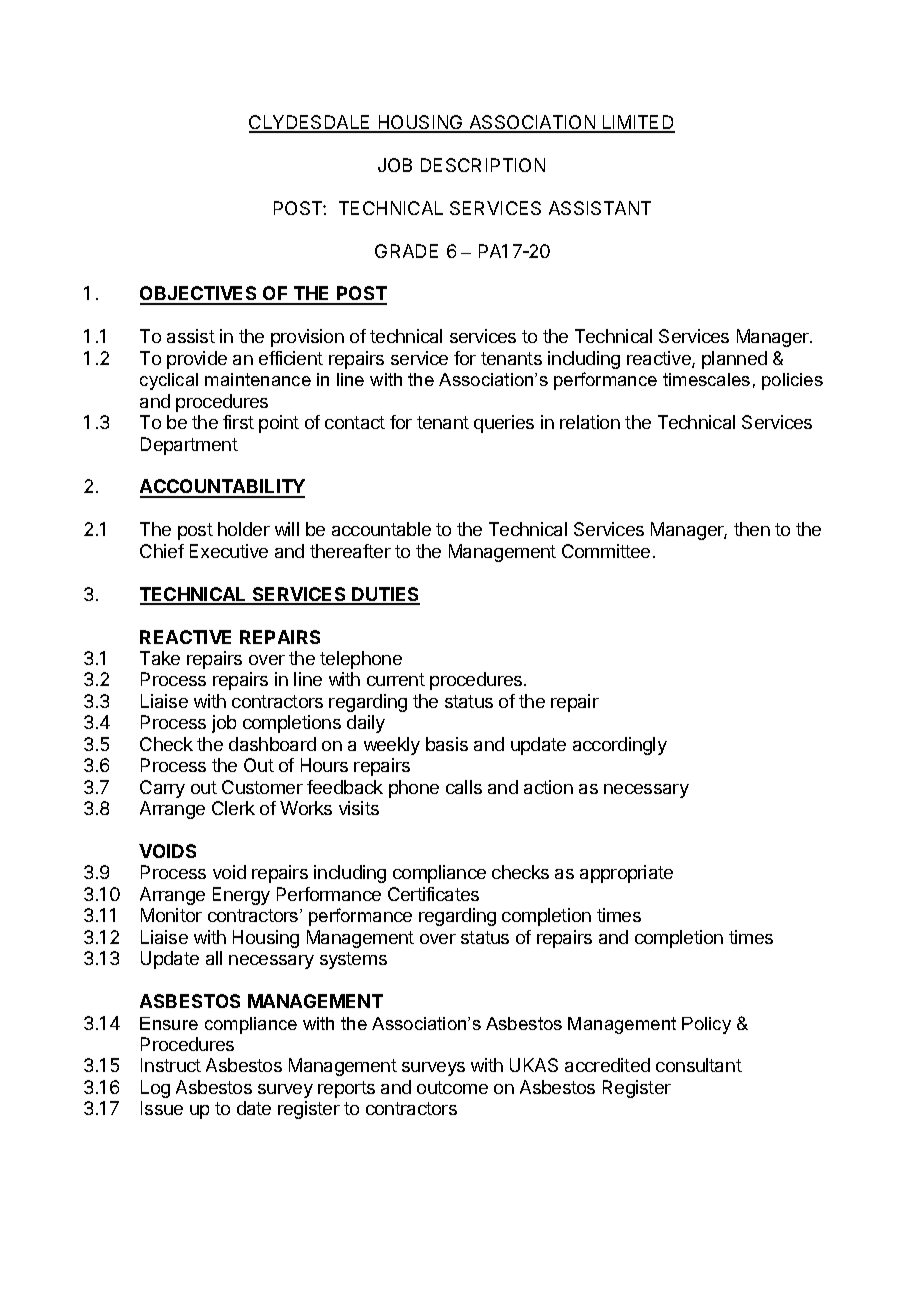  What do you see at coordinates (504, 424) in the document?
I see `queries` at bounding box center [504, 424].
